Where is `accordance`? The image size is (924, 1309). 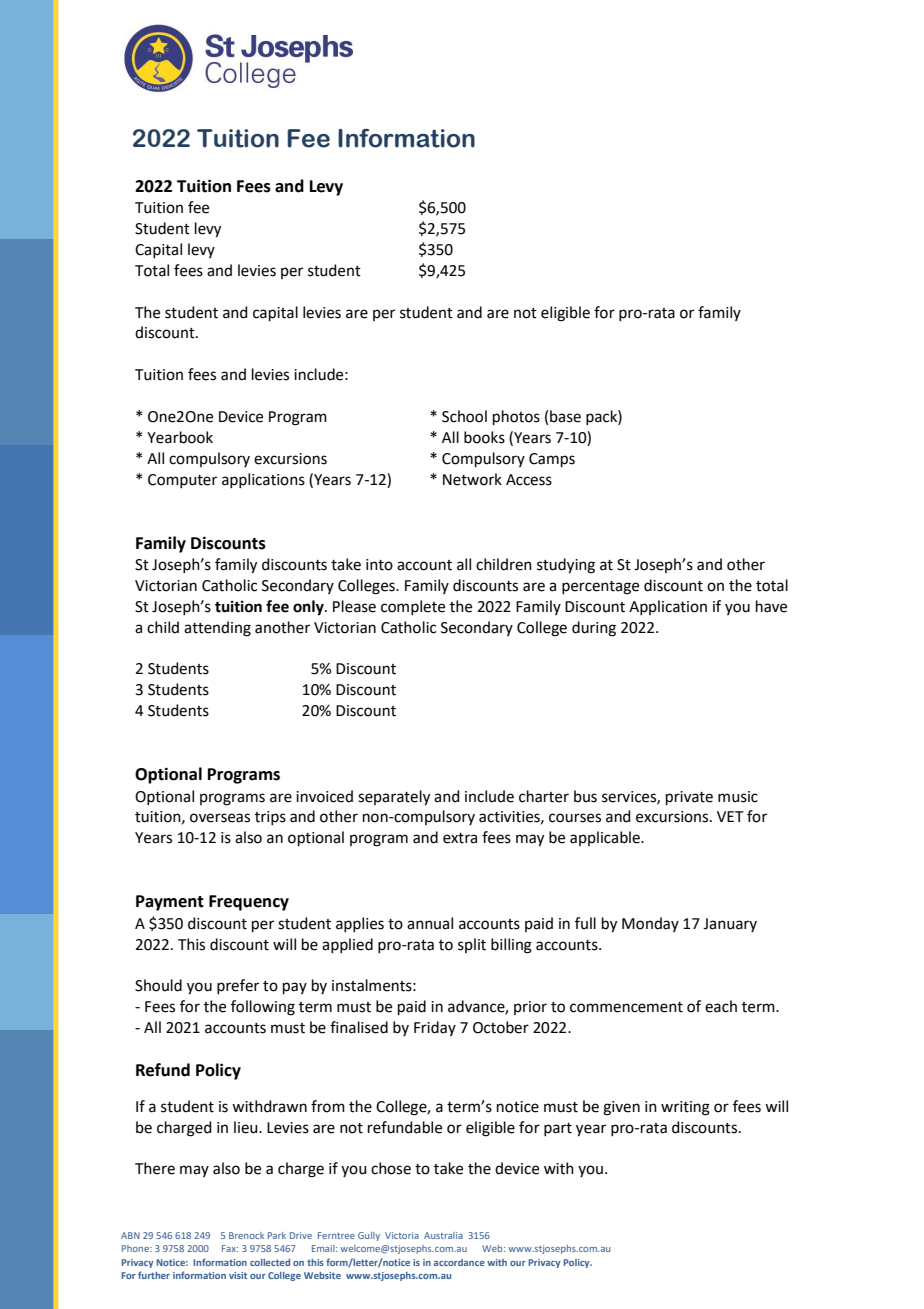 accordance is located at coordinates (459, 1262).
